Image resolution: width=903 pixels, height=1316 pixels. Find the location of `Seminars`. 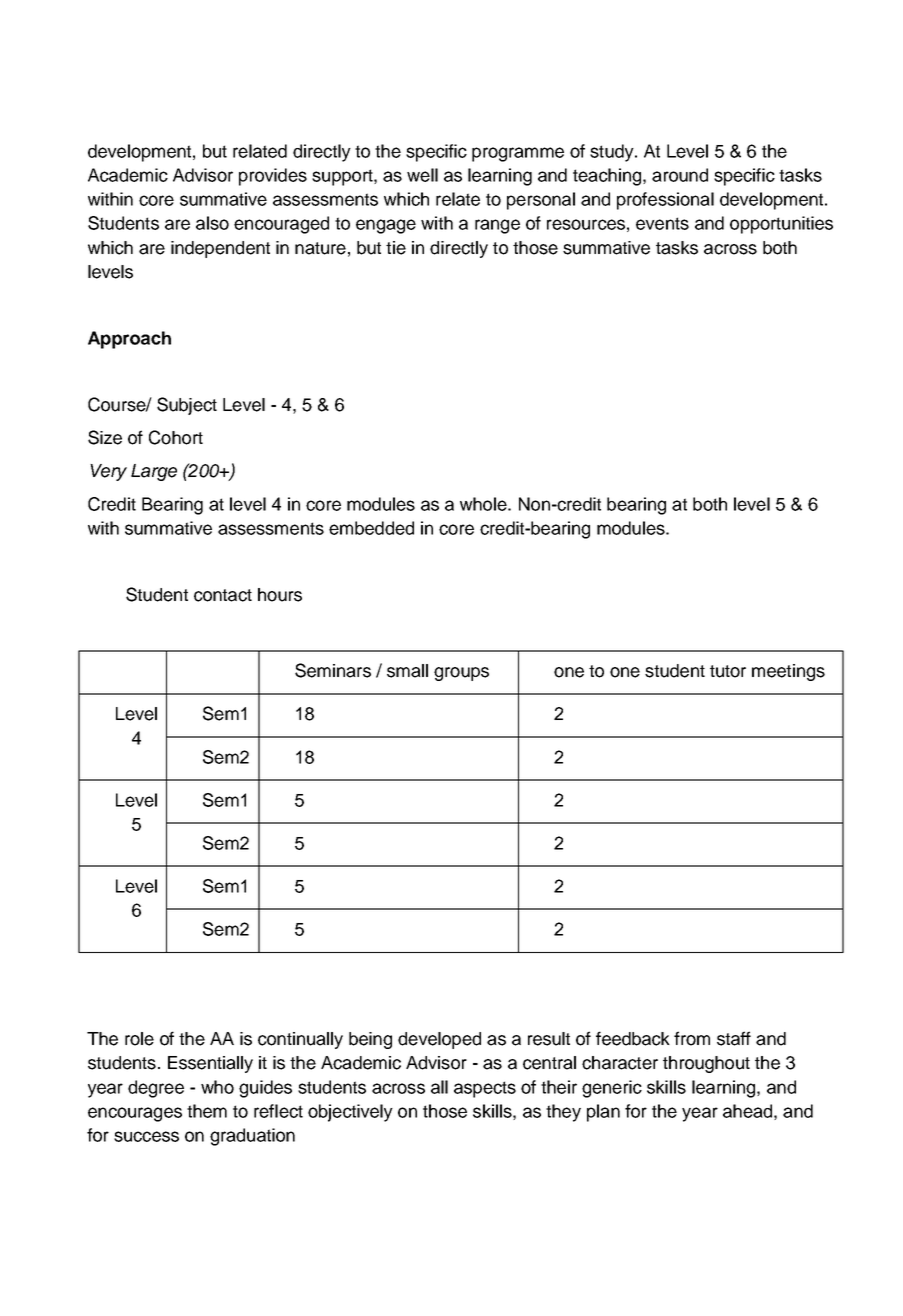

Seminars is located at coordinates (333, 670).
